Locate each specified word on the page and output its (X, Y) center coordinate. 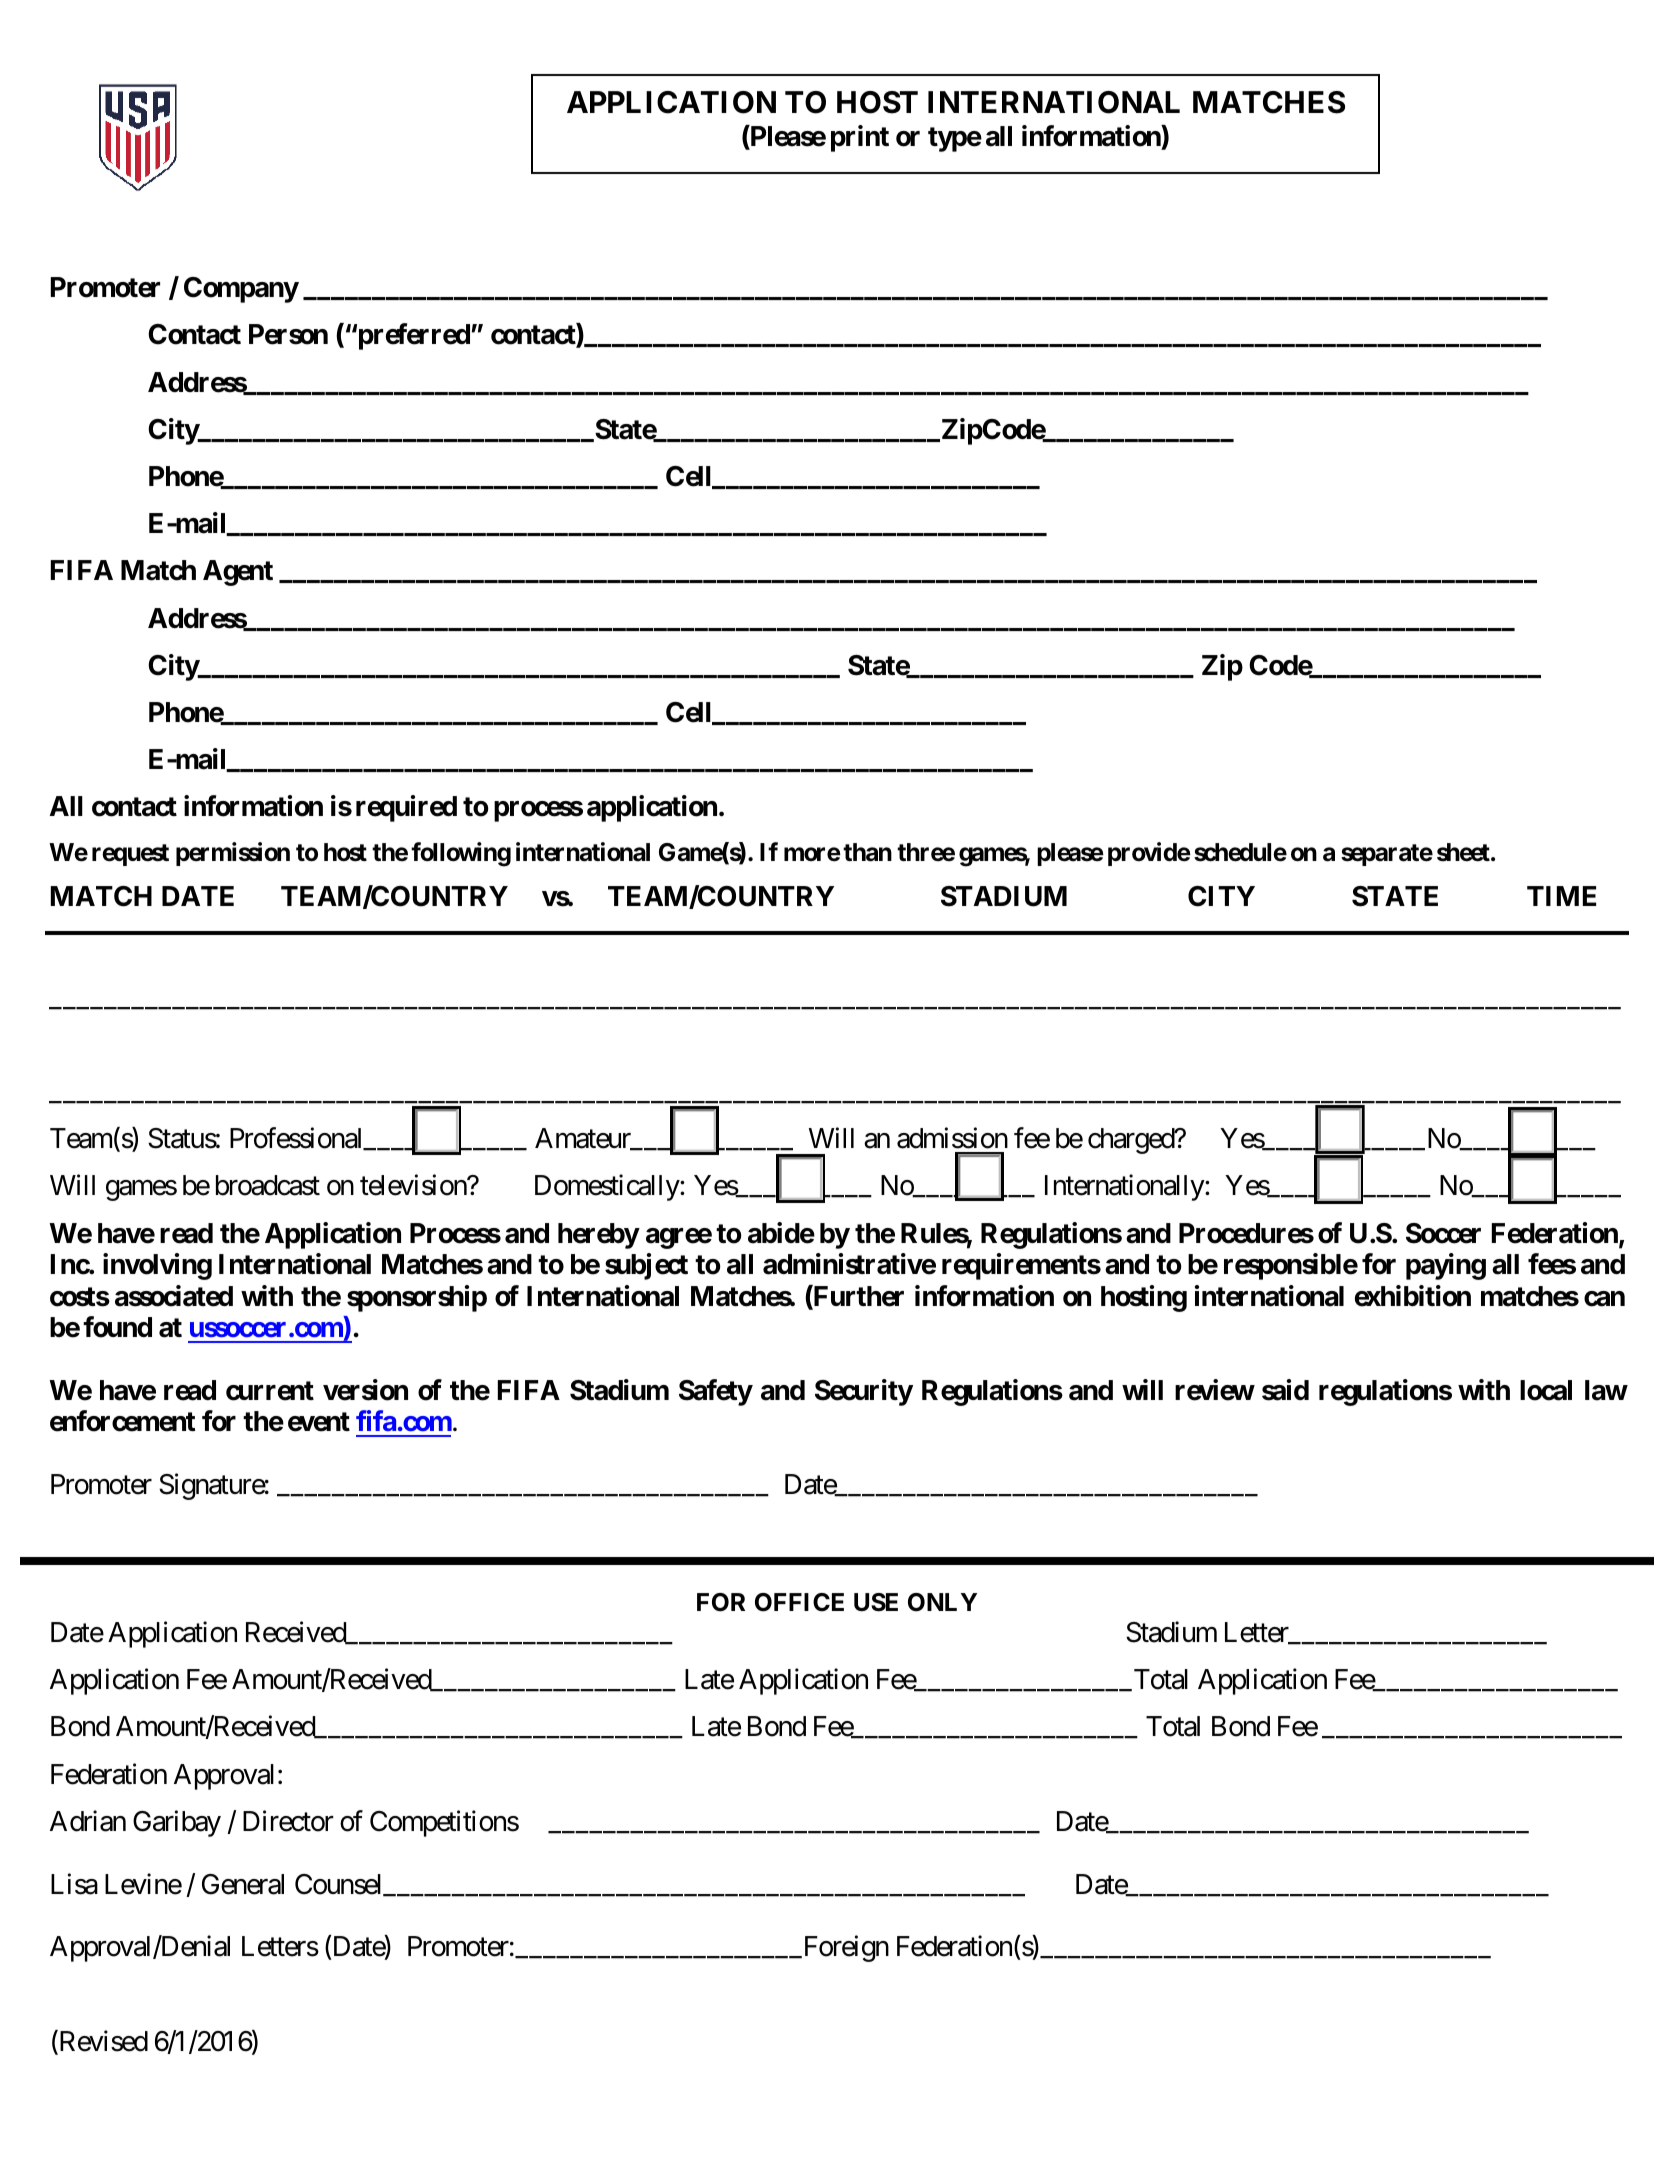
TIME (1561, 896)
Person (288, 334)
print (860, 138)
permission (233, 854)
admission (952, 1138)
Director (288, 1821)
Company (241, 290)
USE (876, 1602)
